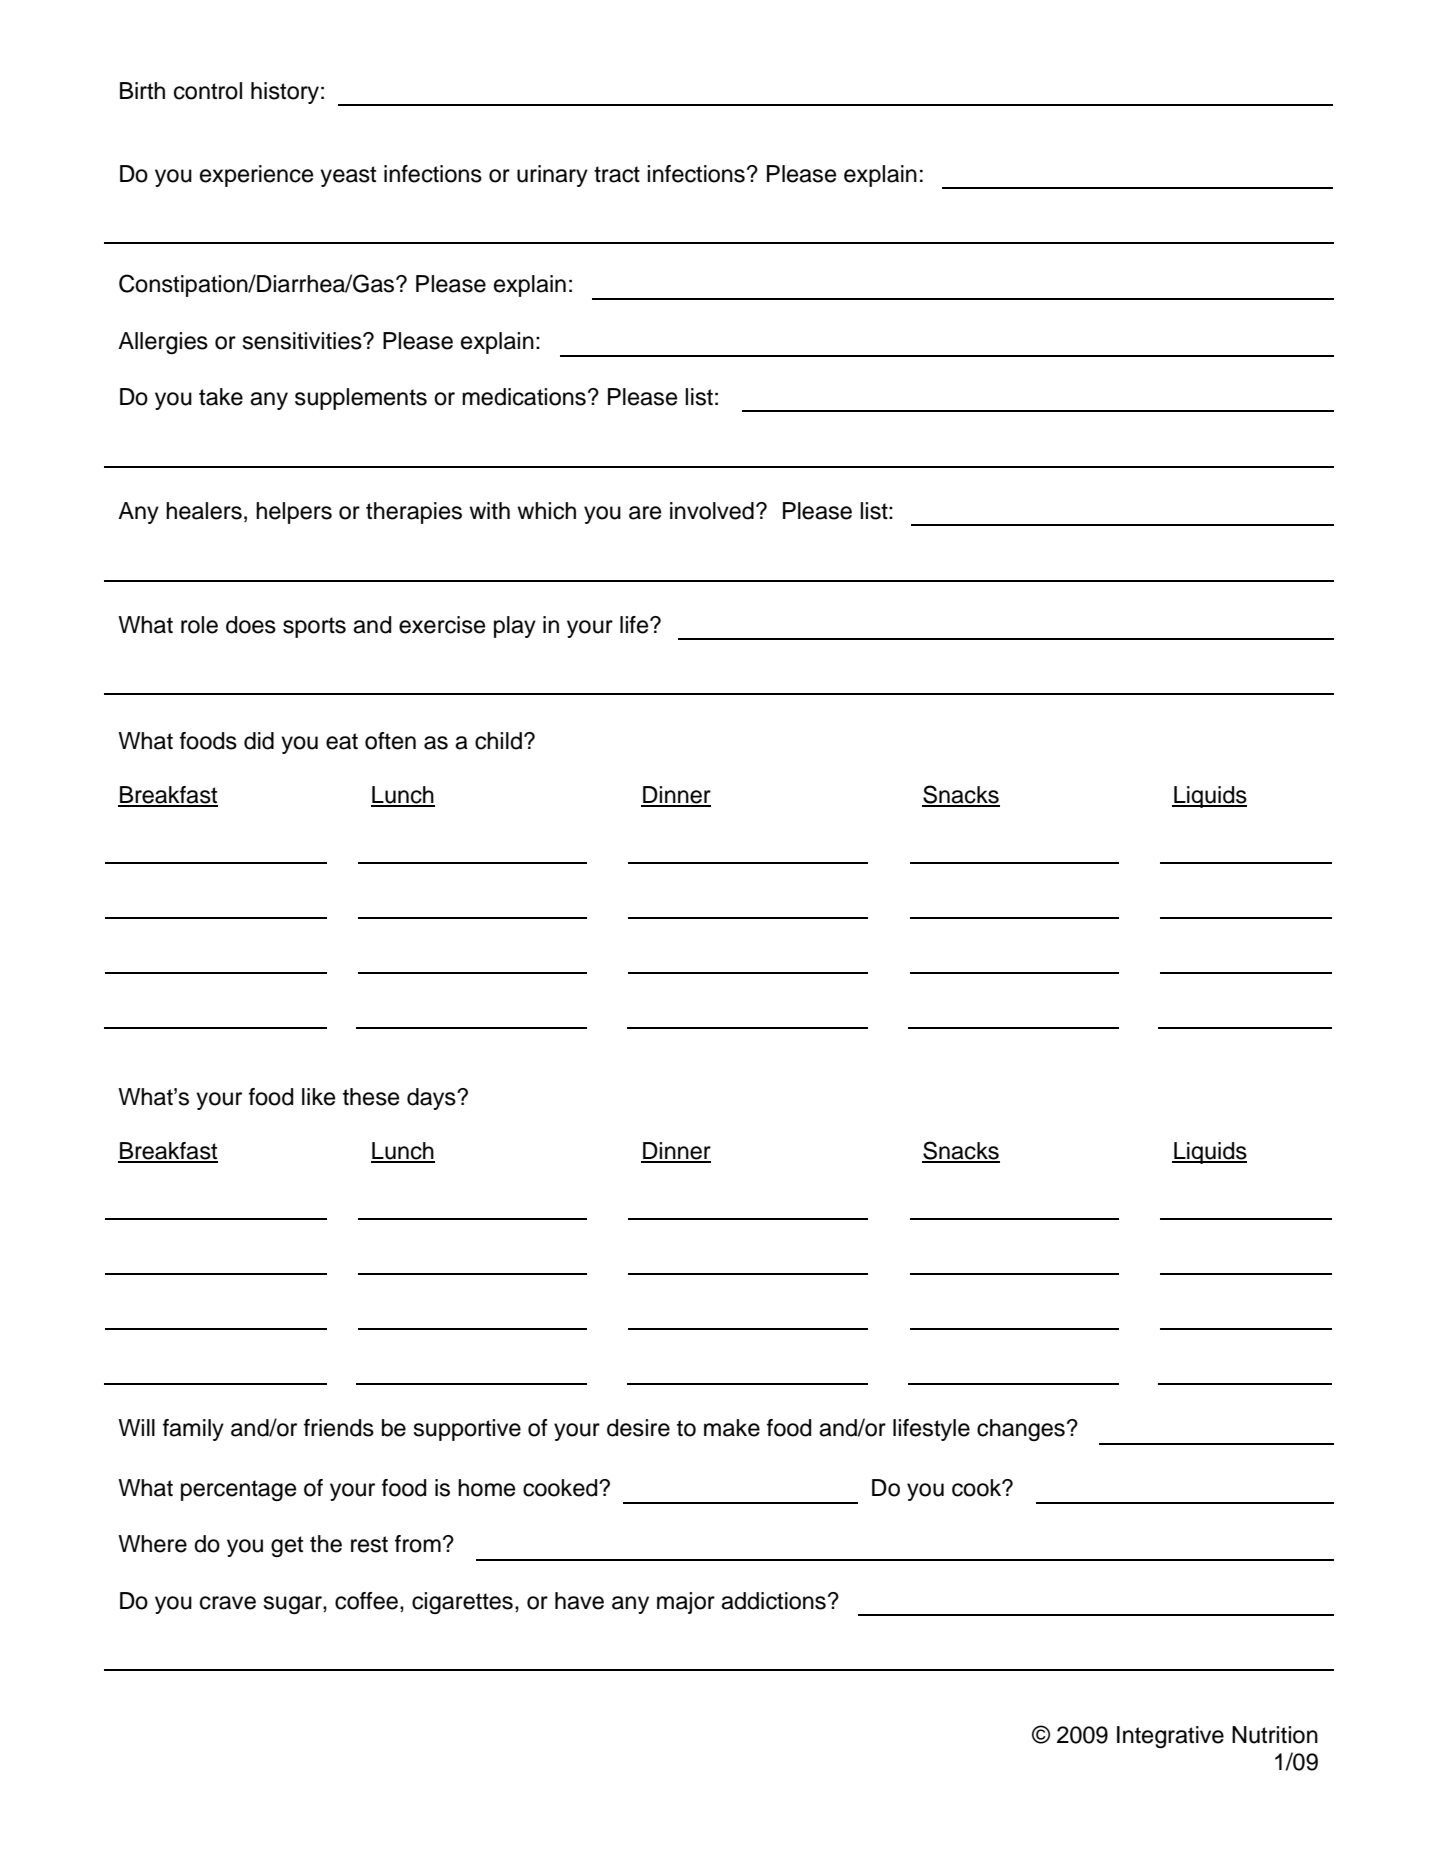 This document has width=1437, height=1860. I want to click on major, so click(686, 1603).
